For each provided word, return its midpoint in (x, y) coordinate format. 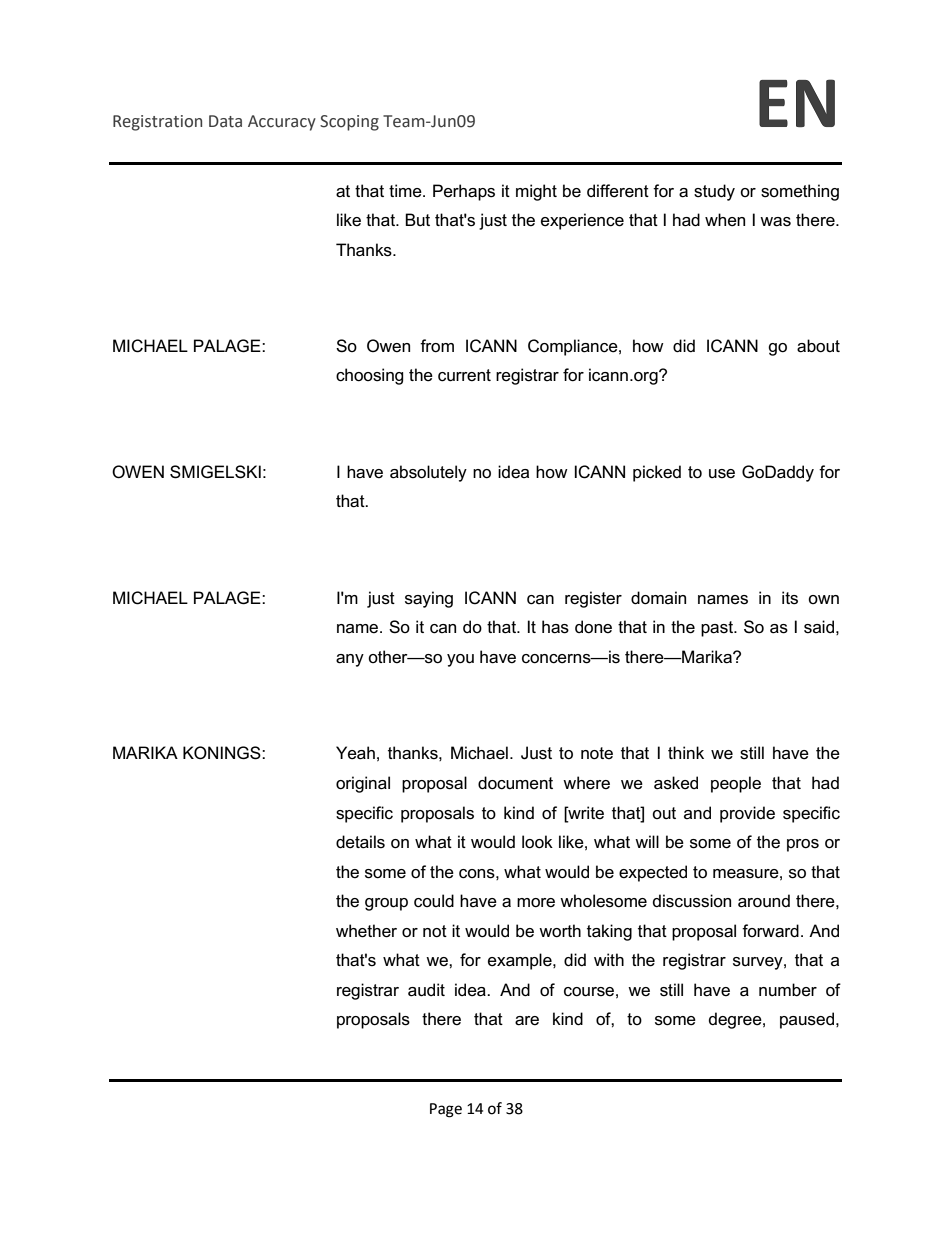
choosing (370, 376)
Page (446, 1110)
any (350, 660)
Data (225, 121)
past (718, 629)
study (714, 192)
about (818, 346)
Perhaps (464, 192)
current (464, 375)
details (360, 842)
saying (429, 599)
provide (747, 814)
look (537, 842)
